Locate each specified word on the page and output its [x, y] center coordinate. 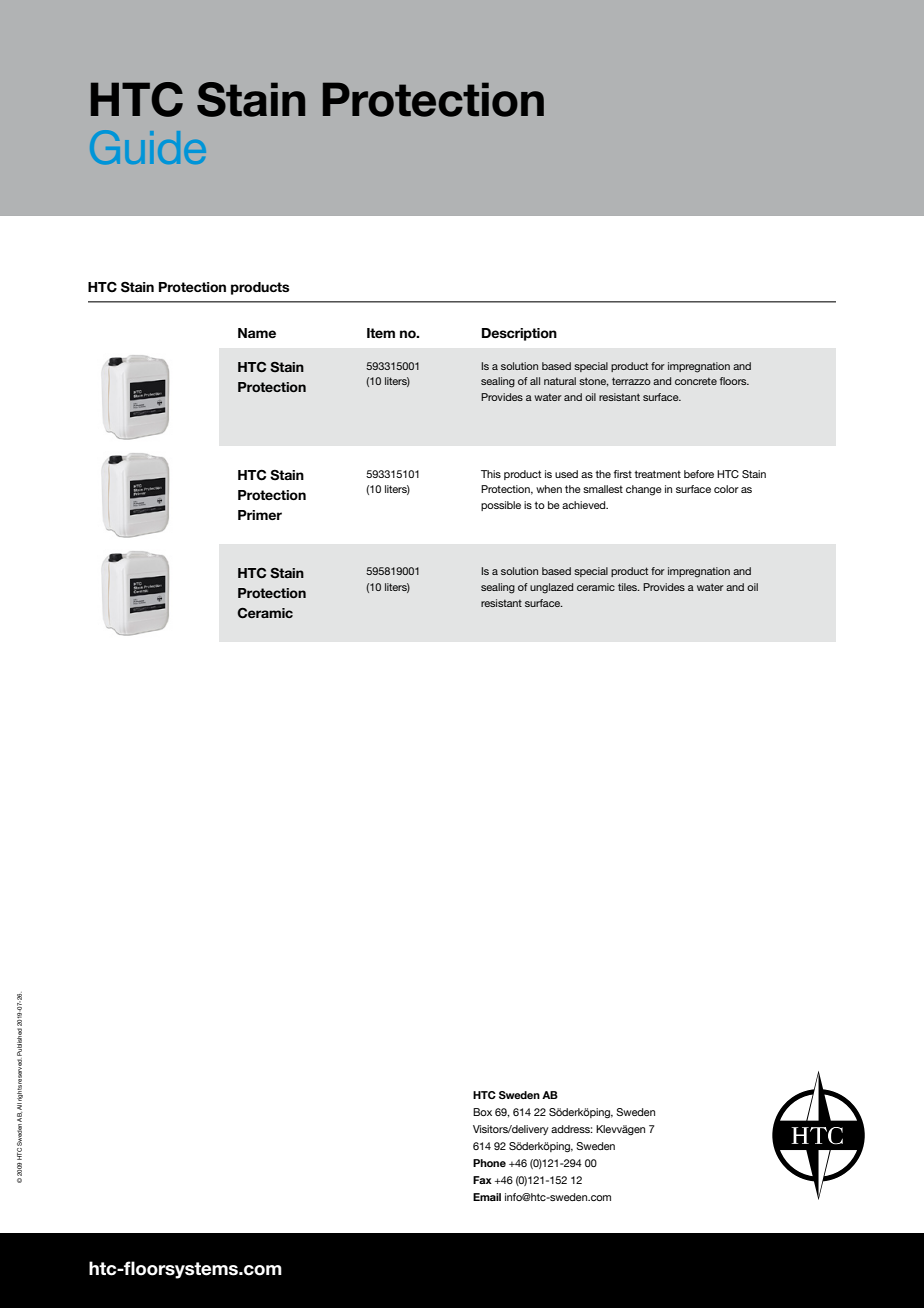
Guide [148, 147]
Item [381, 333]
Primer [260, 515]
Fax [482, 1180]
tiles [628, 587]
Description [519, 334]
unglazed [551, 588]
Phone [489, 1163]
